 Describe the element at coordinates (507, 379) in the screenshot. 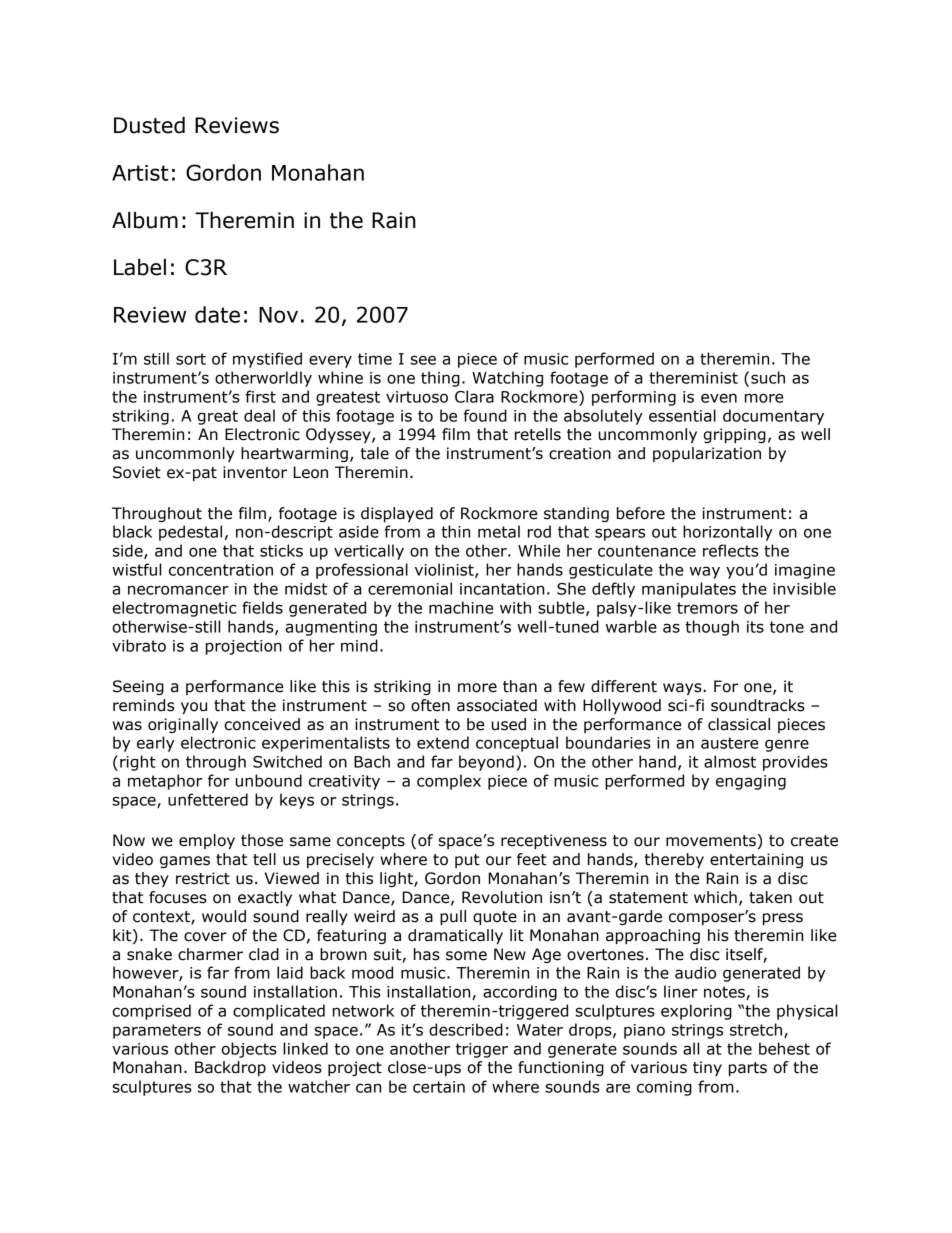

I see `Watching` at that location.
